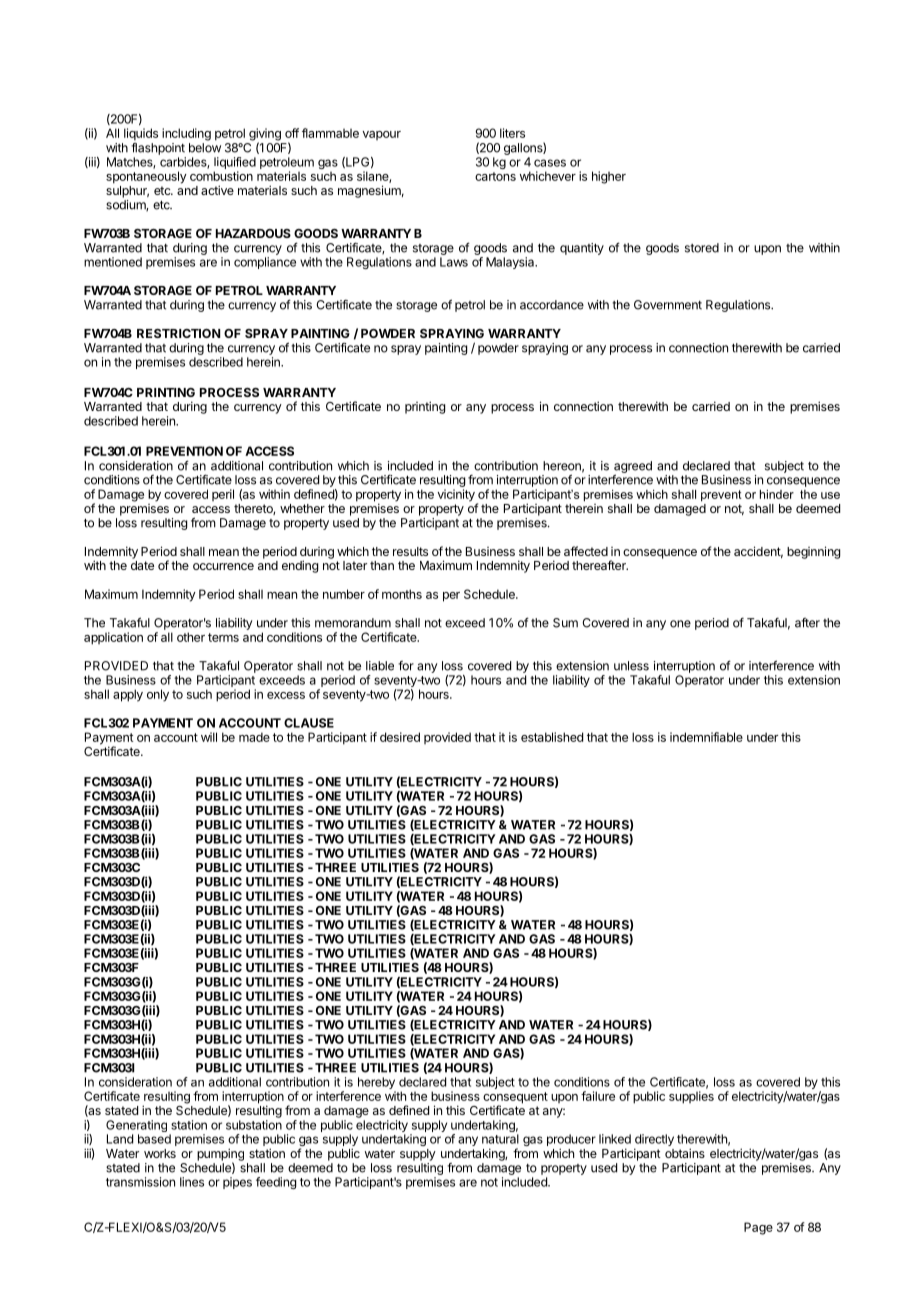 The width and height of the image is (924, 1308). What do you see at coordinates (205, 148) in the image?
I see `below` at bounding box center [205, 148].
